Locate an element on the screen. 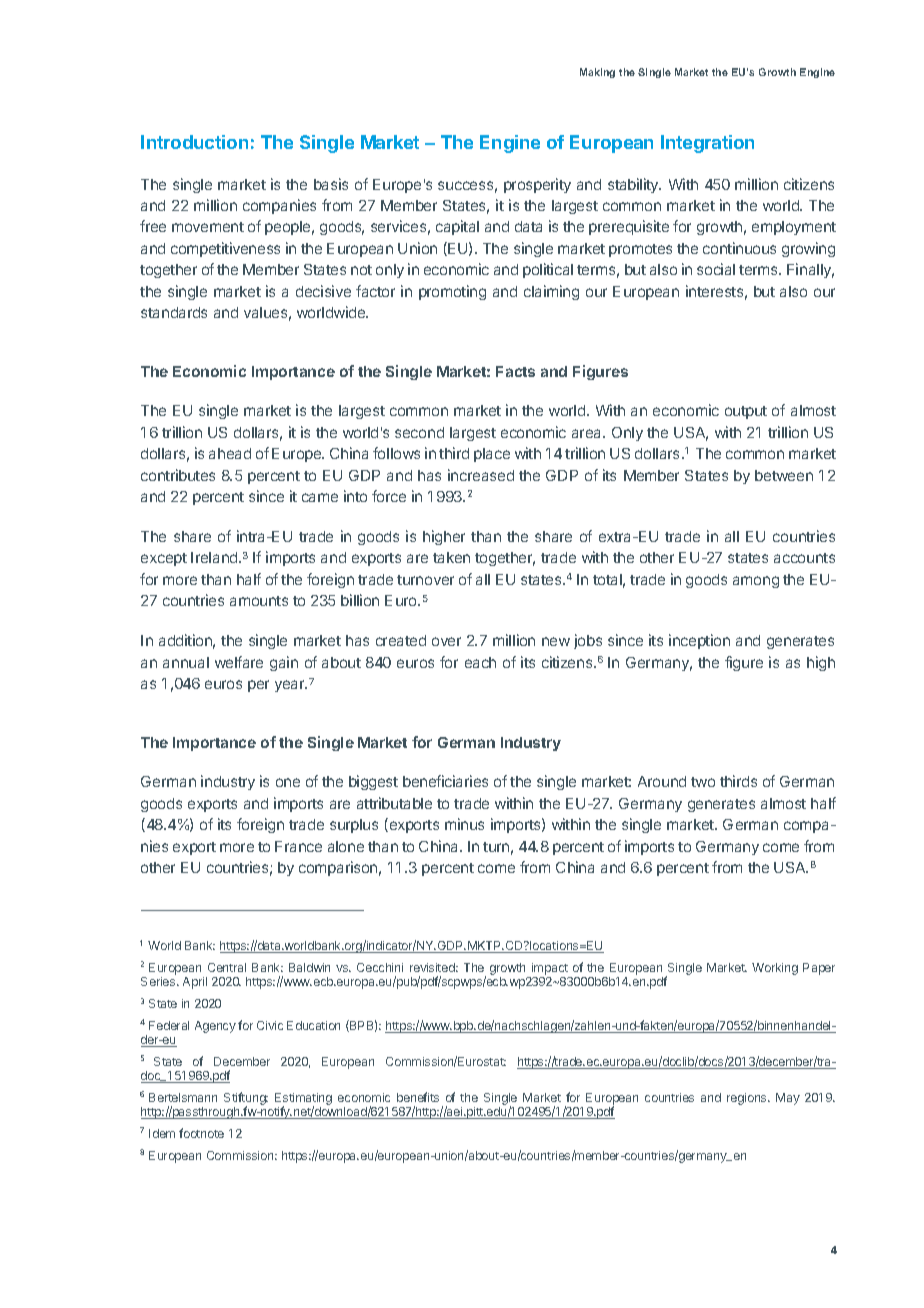  prosperity is located at coordinates (537, 185).
